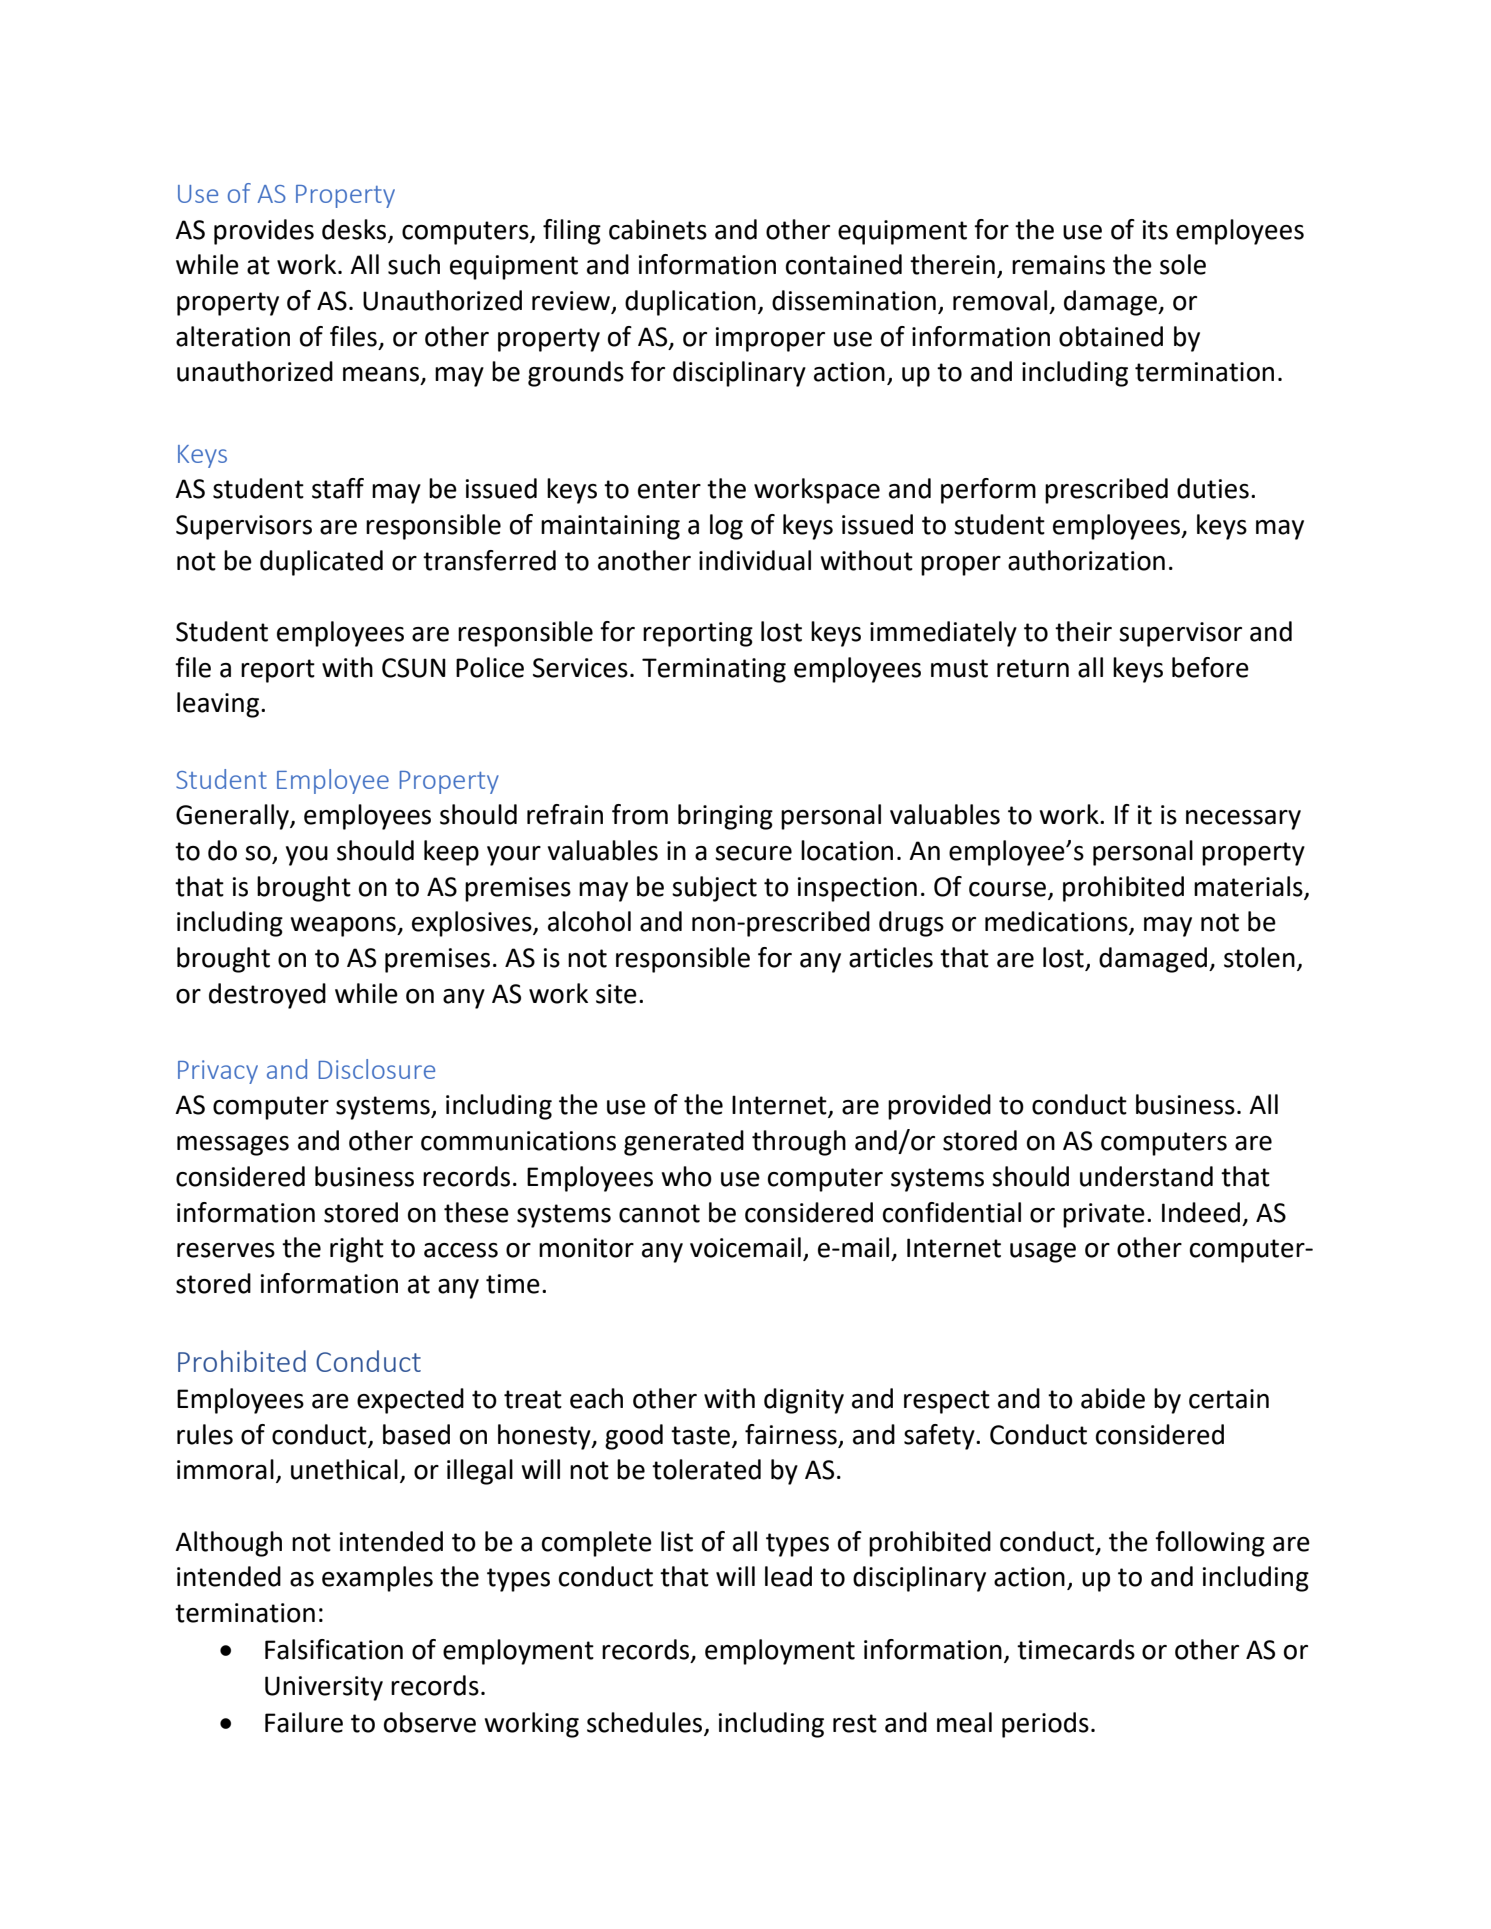 Image resolution: width=1491 pixels, height=1929 pixels. What do you see at coordinates (690, 303) in the page?
I see `duplication` at bounding box center [690, 303].
